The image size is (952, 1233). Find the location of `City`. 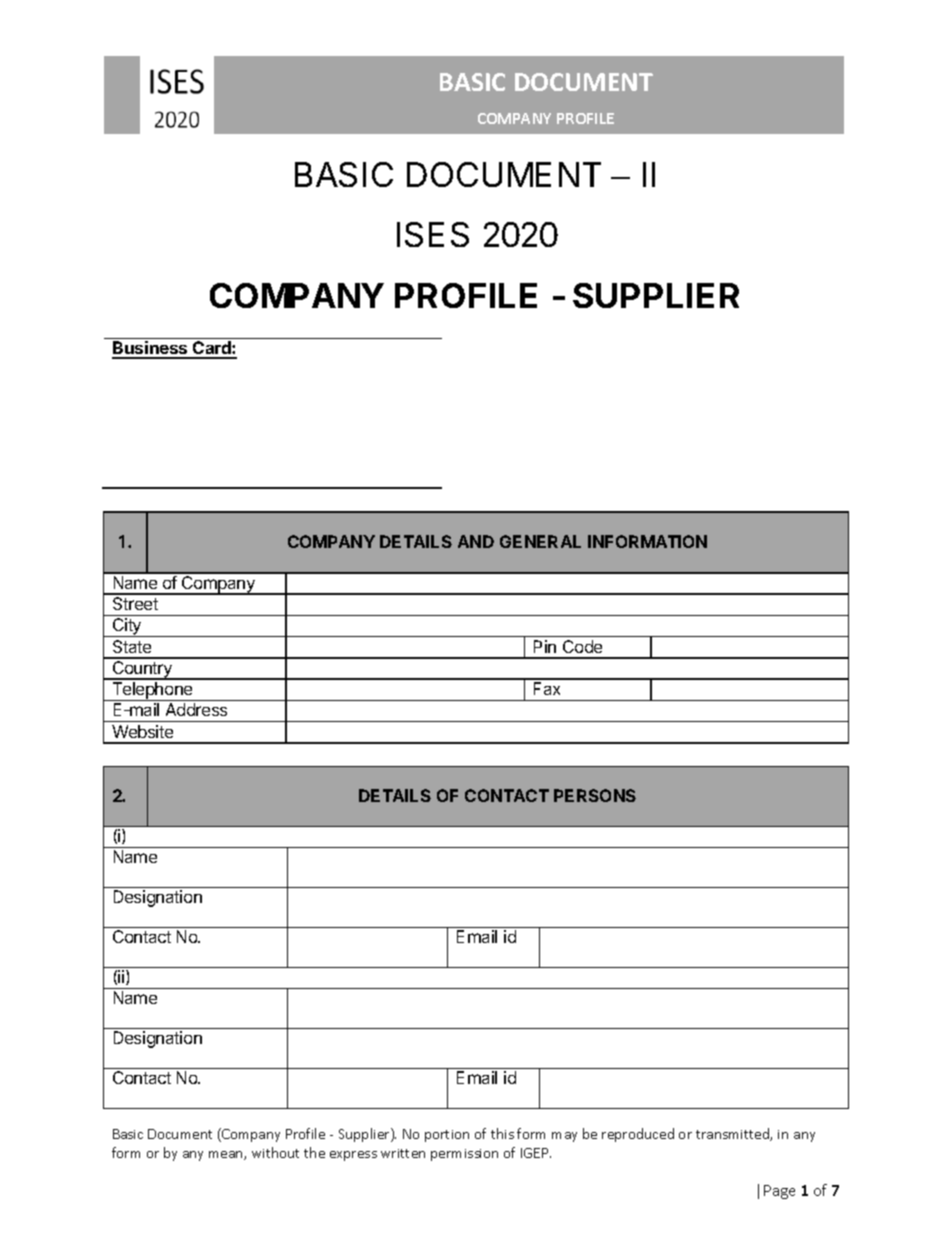

City is located at coordinates (127, 627).
